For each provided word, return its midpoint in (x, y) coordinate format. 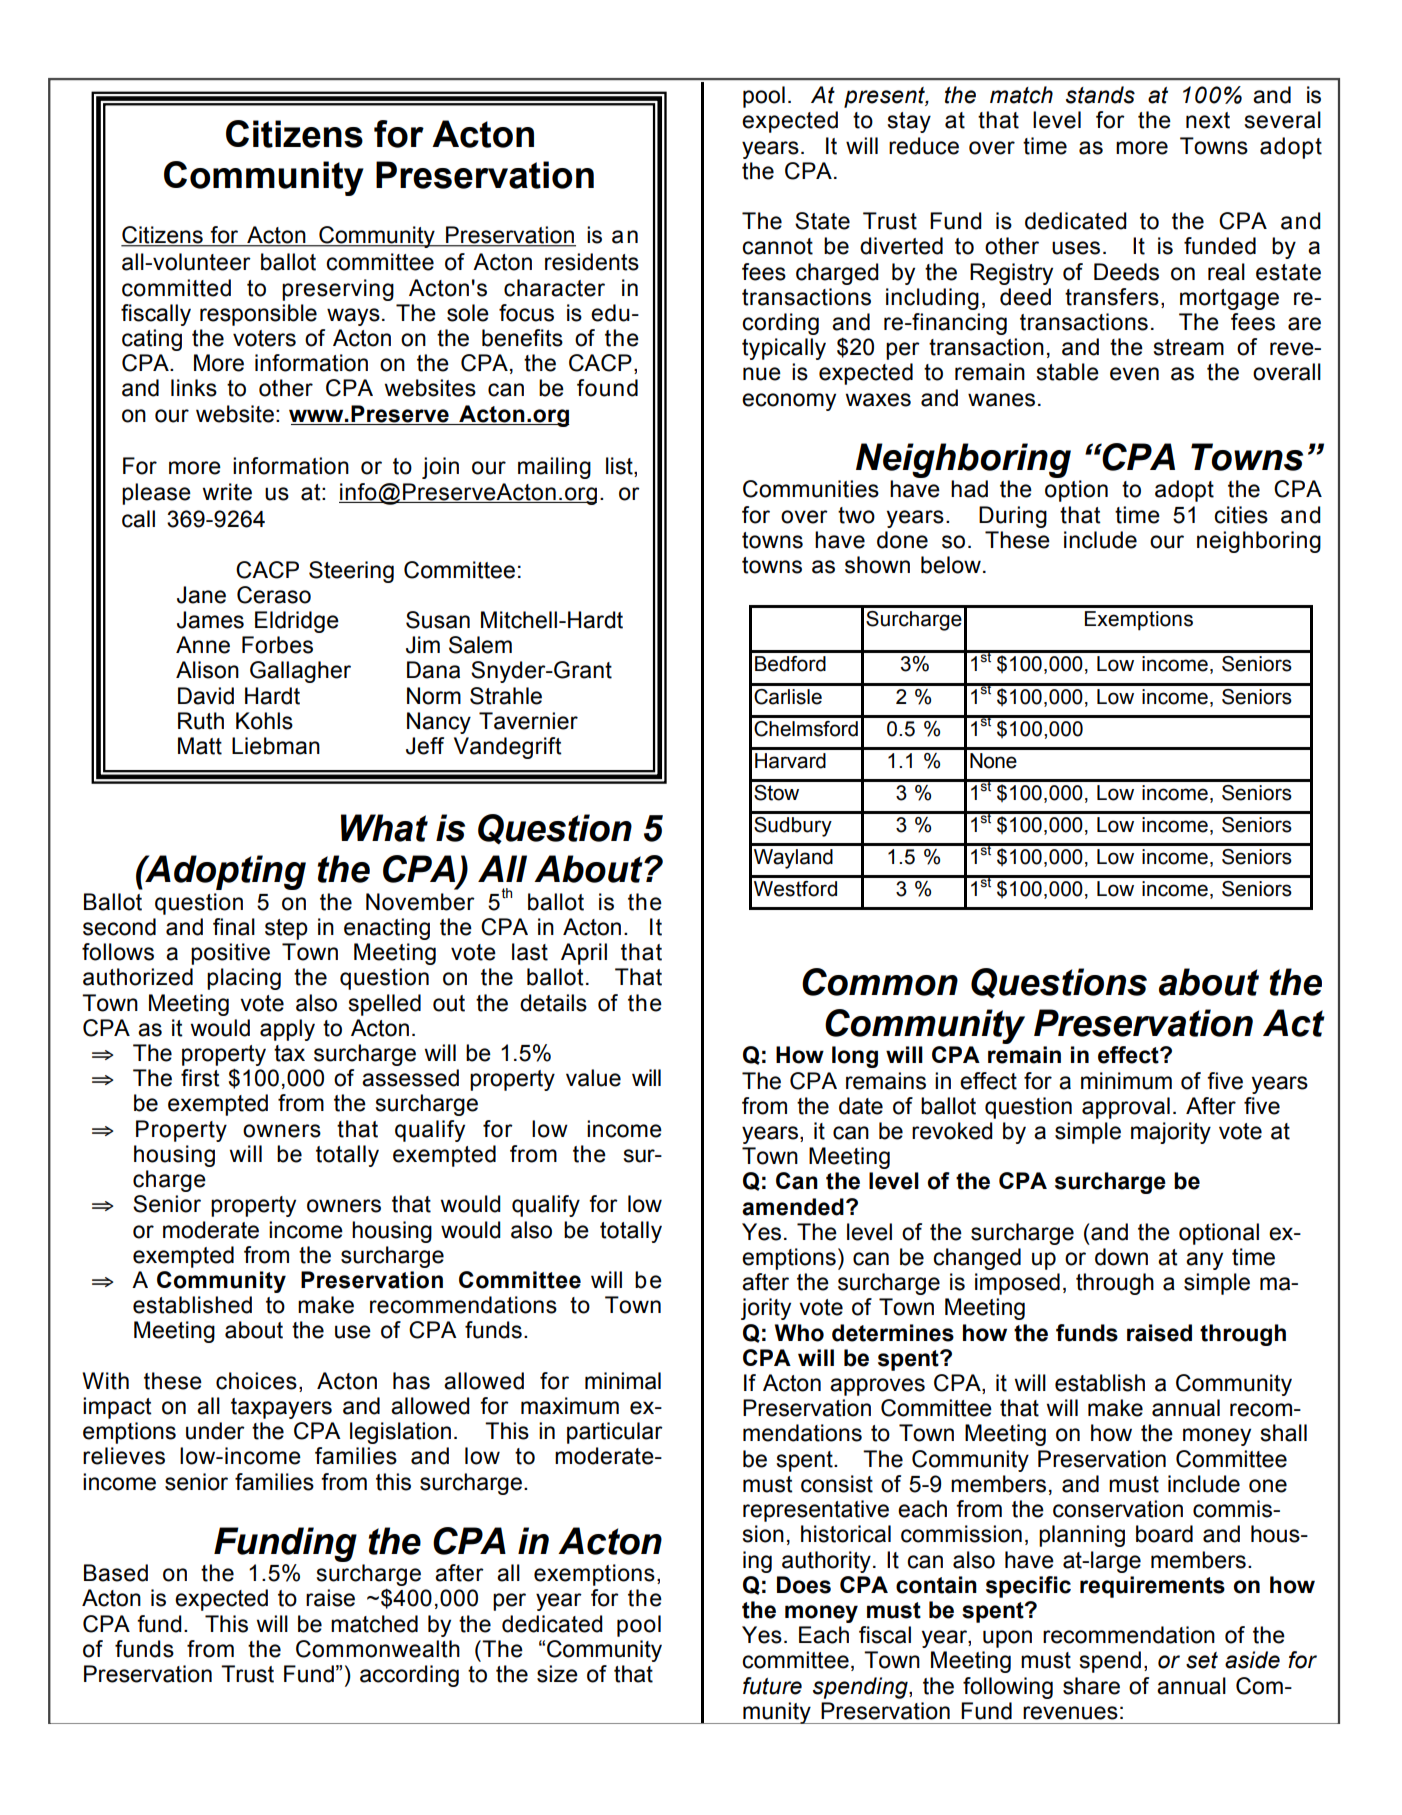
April (584, 954)
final (234, 927)
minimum (1126, 1081)
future (772, 1686)
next (1208, 120)
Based (116, 1573)
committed (176, 288)
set (1202, 1660)
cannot (777, 246)
